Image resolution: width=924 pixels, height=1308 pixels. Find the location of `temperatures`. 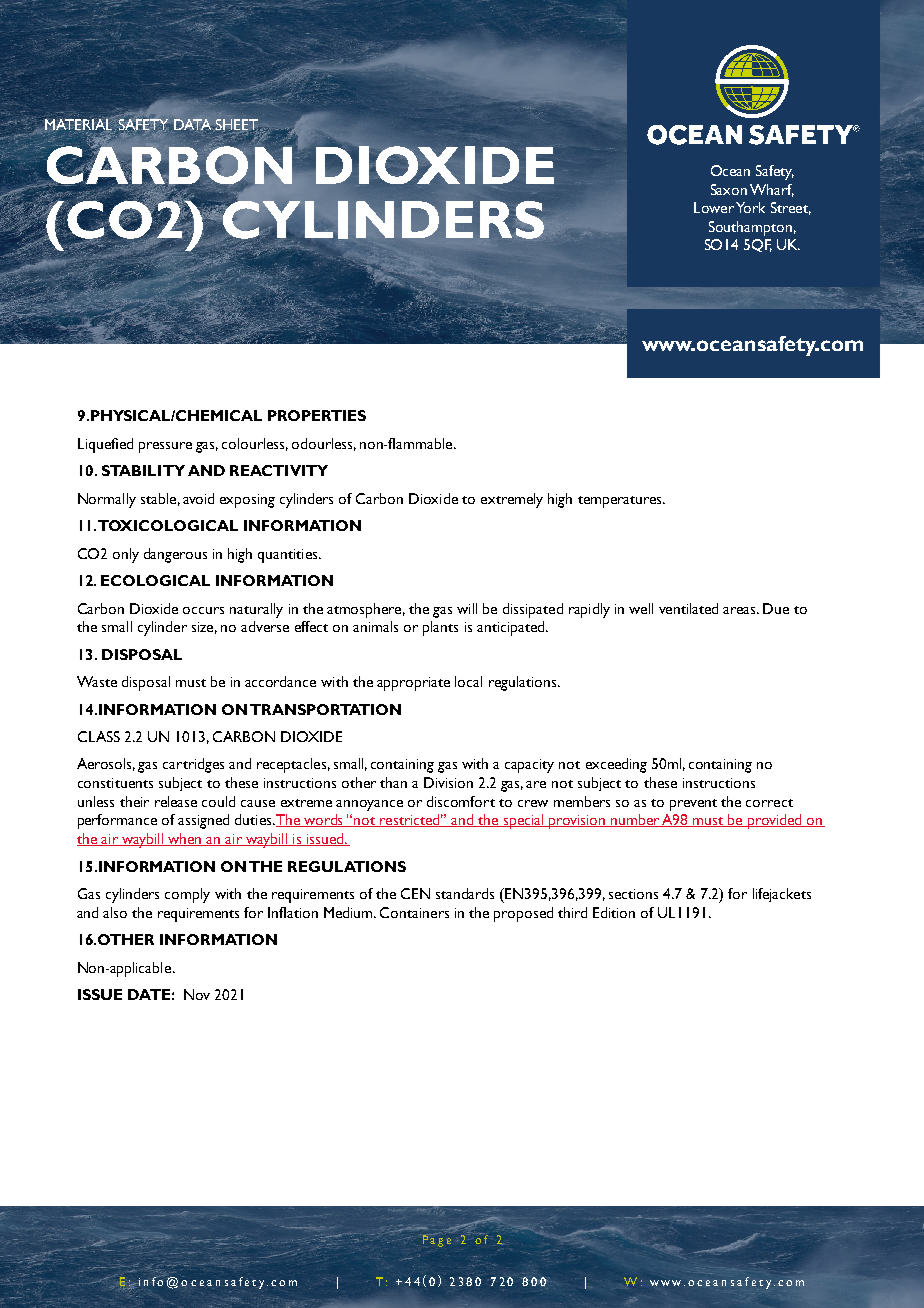

temperatures is located at coordinates (621, 502).
